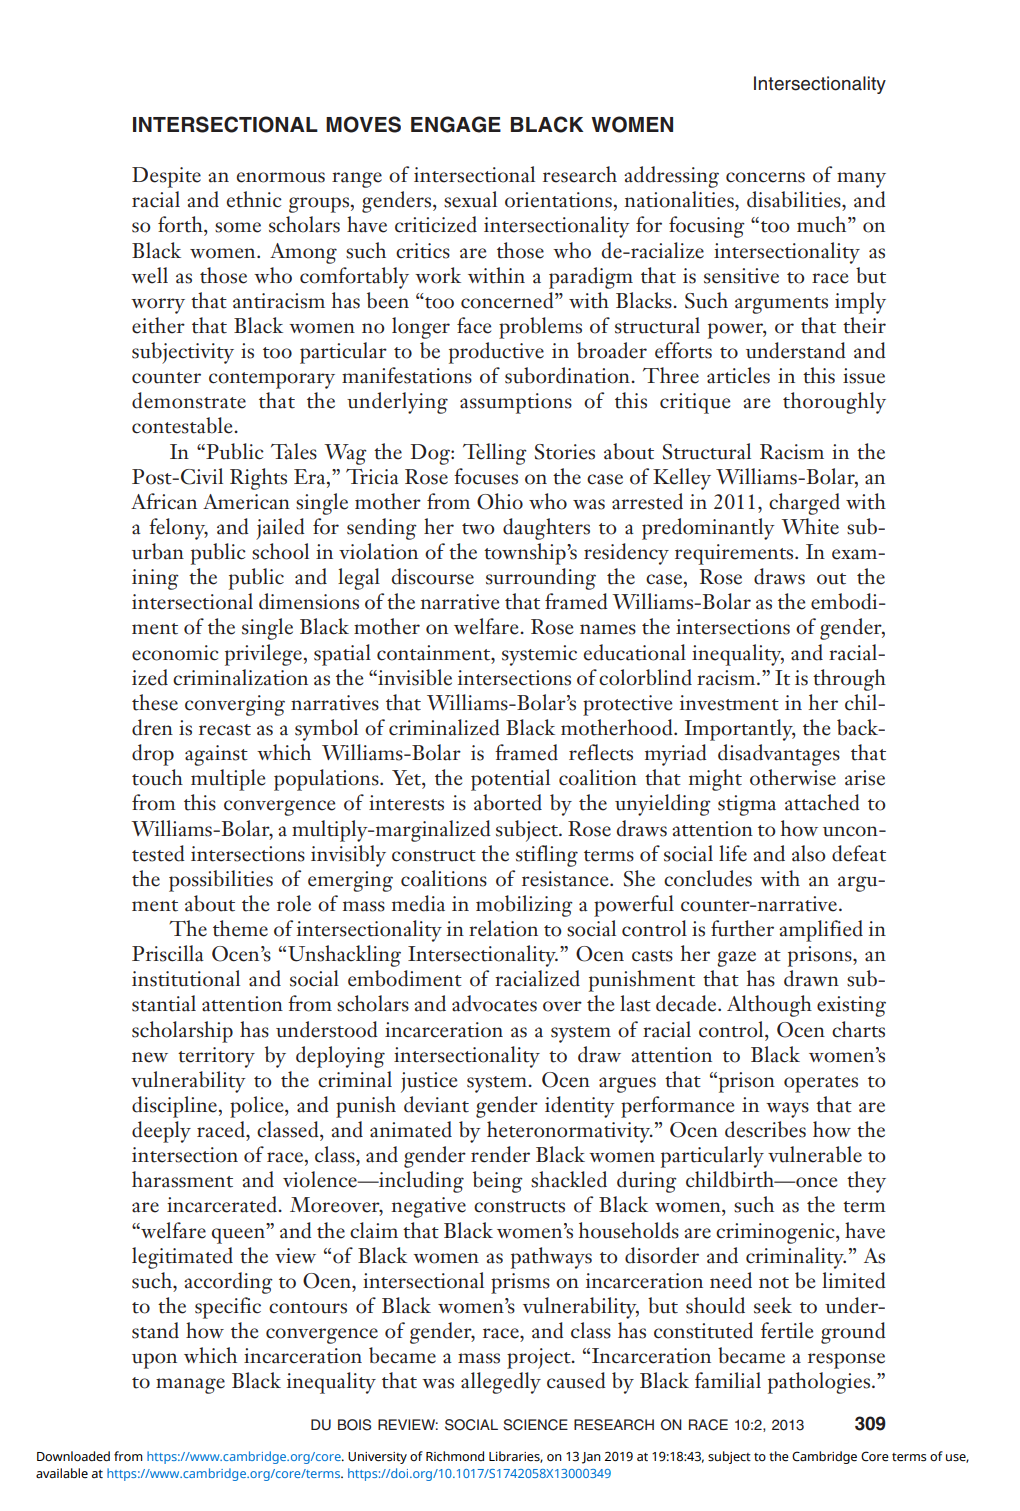 This document has height=1511, width=1020. Describe the element at coordinates (254, 199) in the document. I see `ethnic` at that location.
